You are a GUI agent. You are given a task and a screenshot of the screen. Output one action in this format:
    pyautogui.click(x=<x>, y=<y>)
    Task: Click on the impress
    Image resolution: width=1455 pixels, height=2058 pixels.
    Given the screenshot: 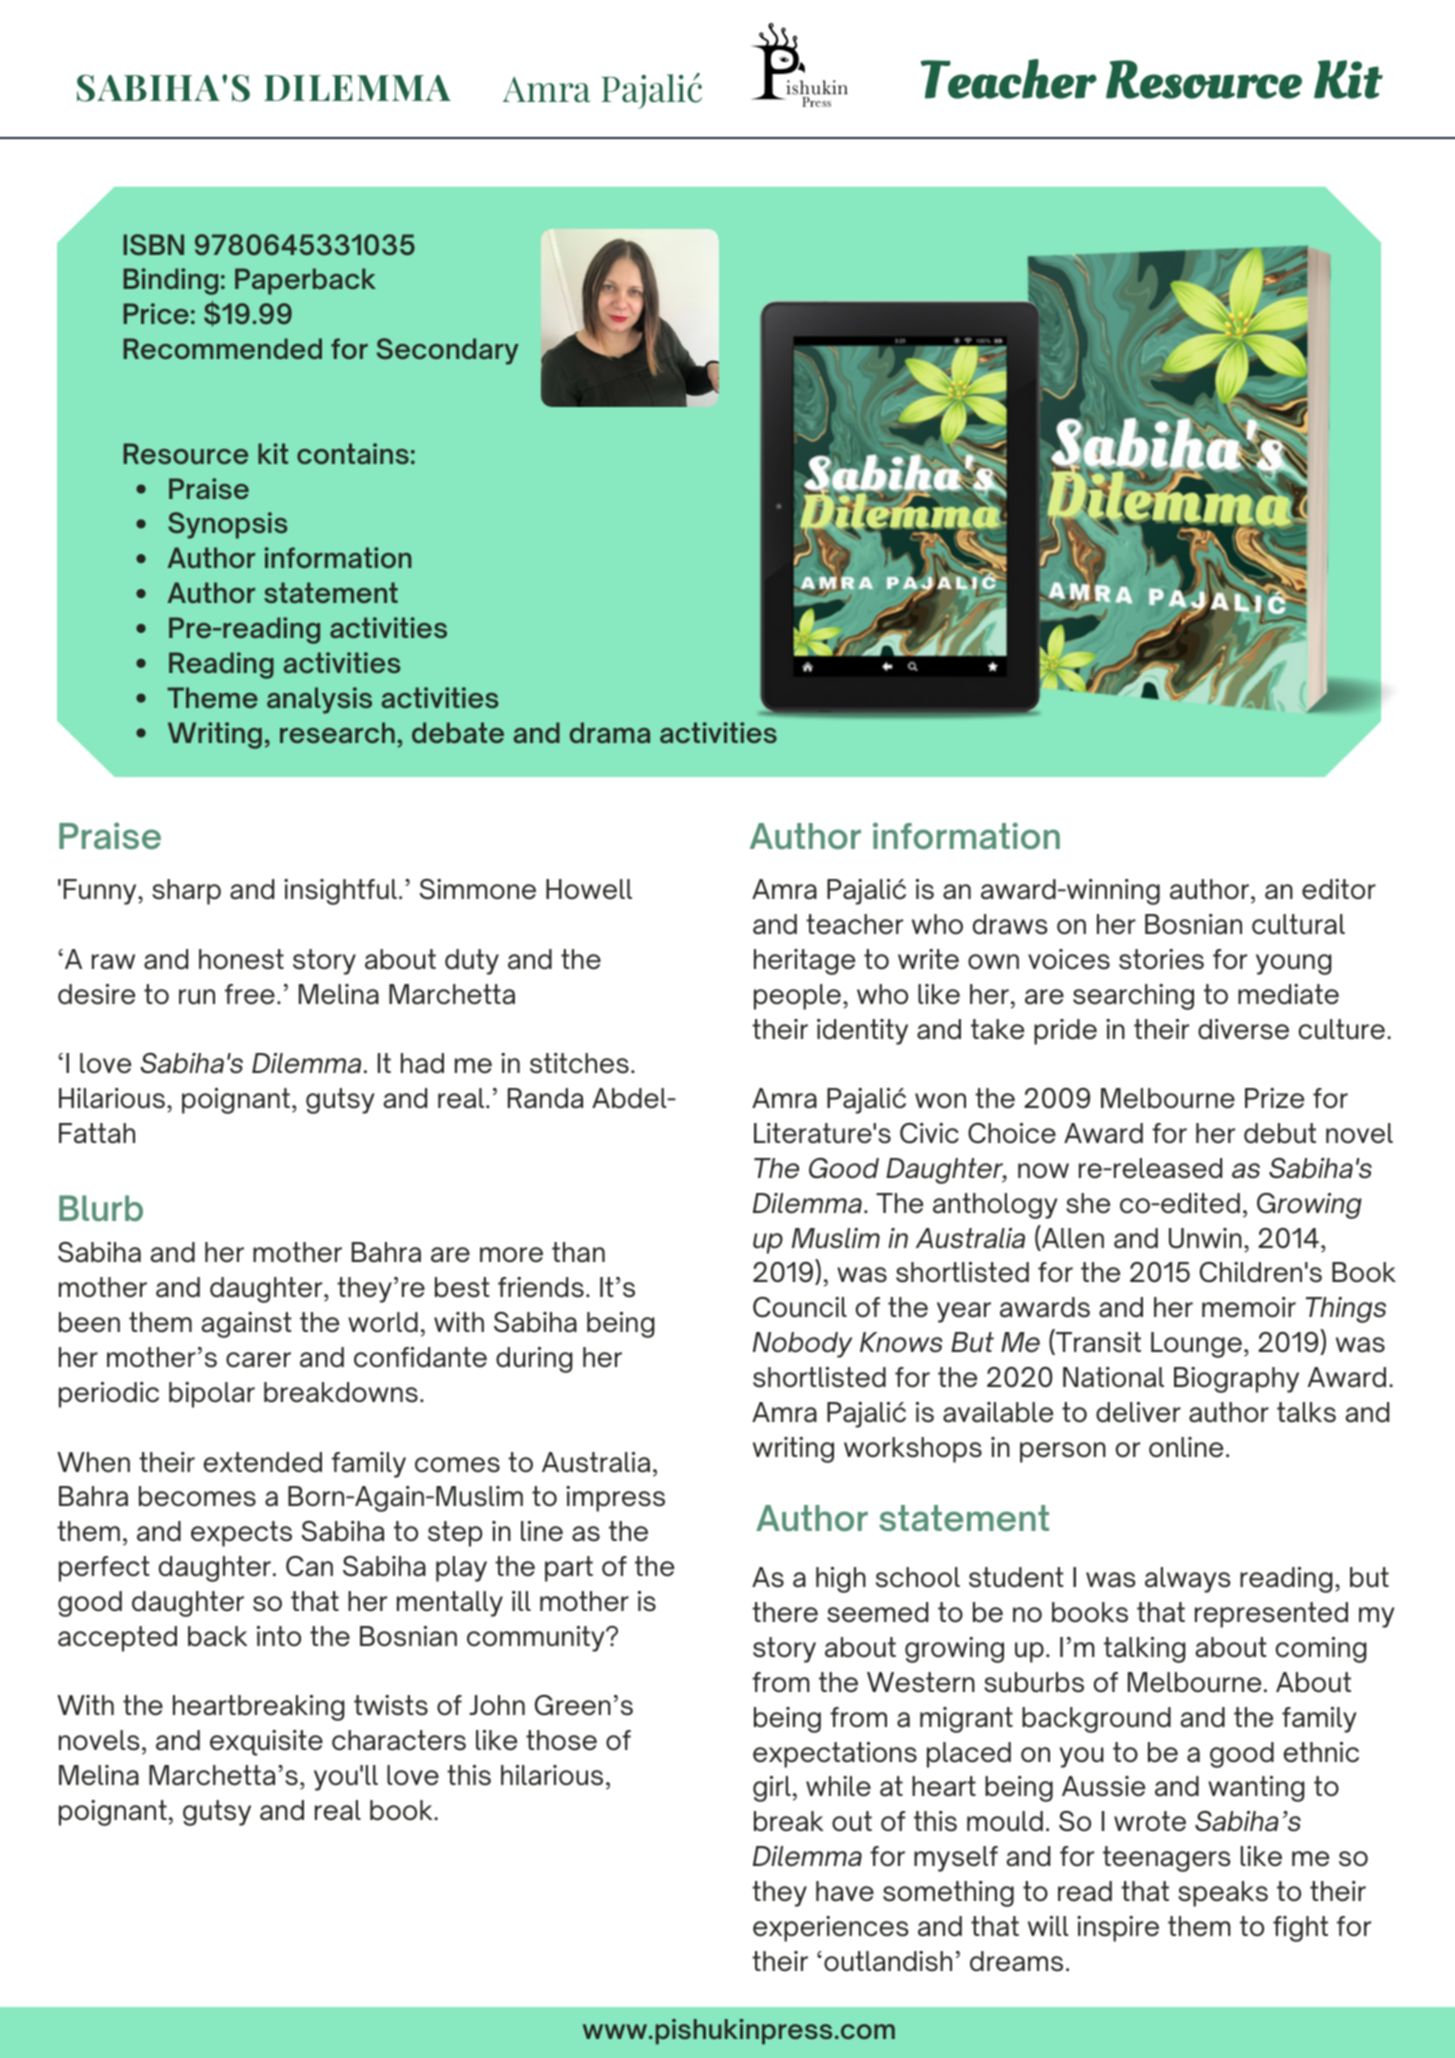 What is the action you would take?
    pyautogui.click(x=615, y=1499)
